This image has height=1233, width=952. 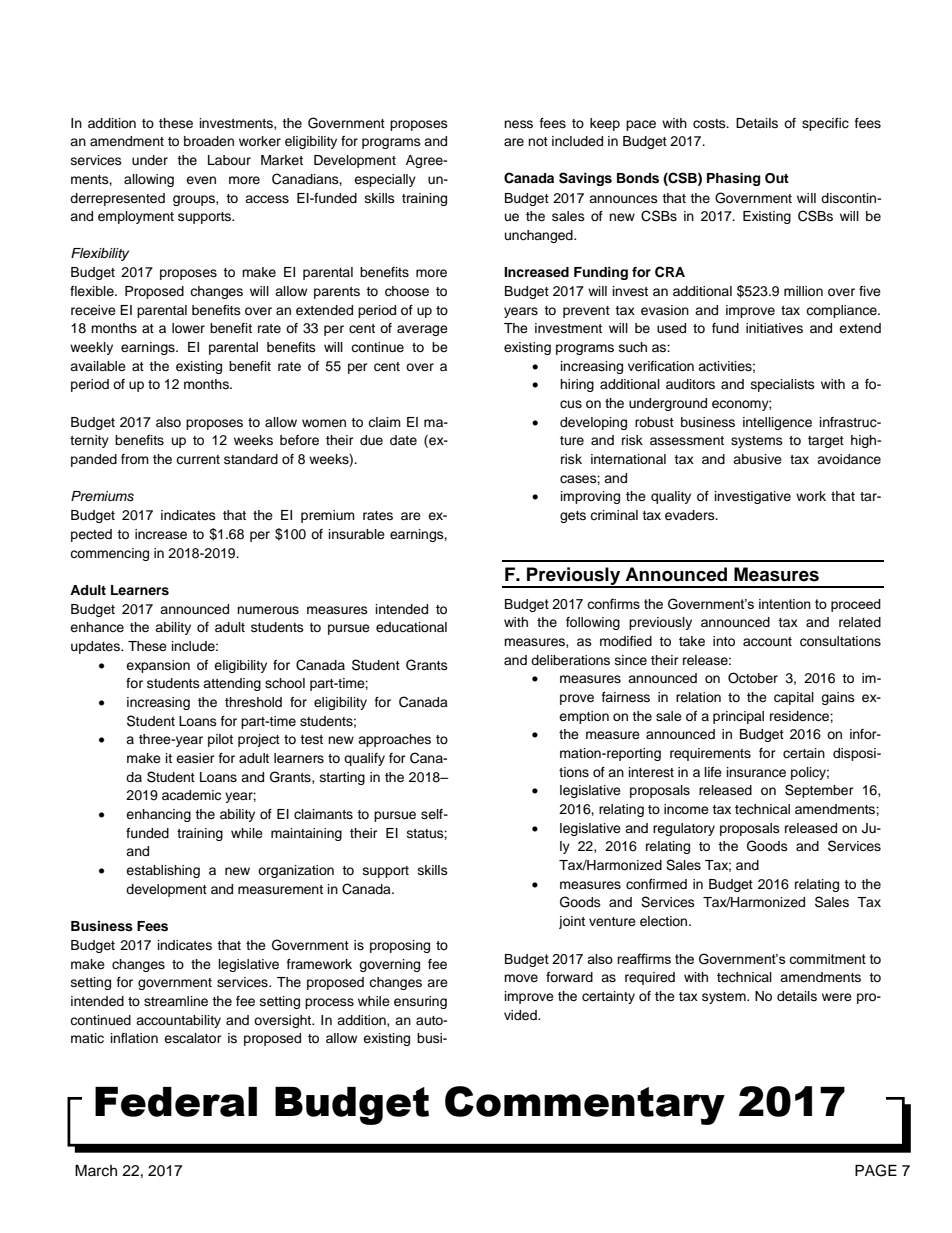 I want to click on October, so click(x=753, y=678).
